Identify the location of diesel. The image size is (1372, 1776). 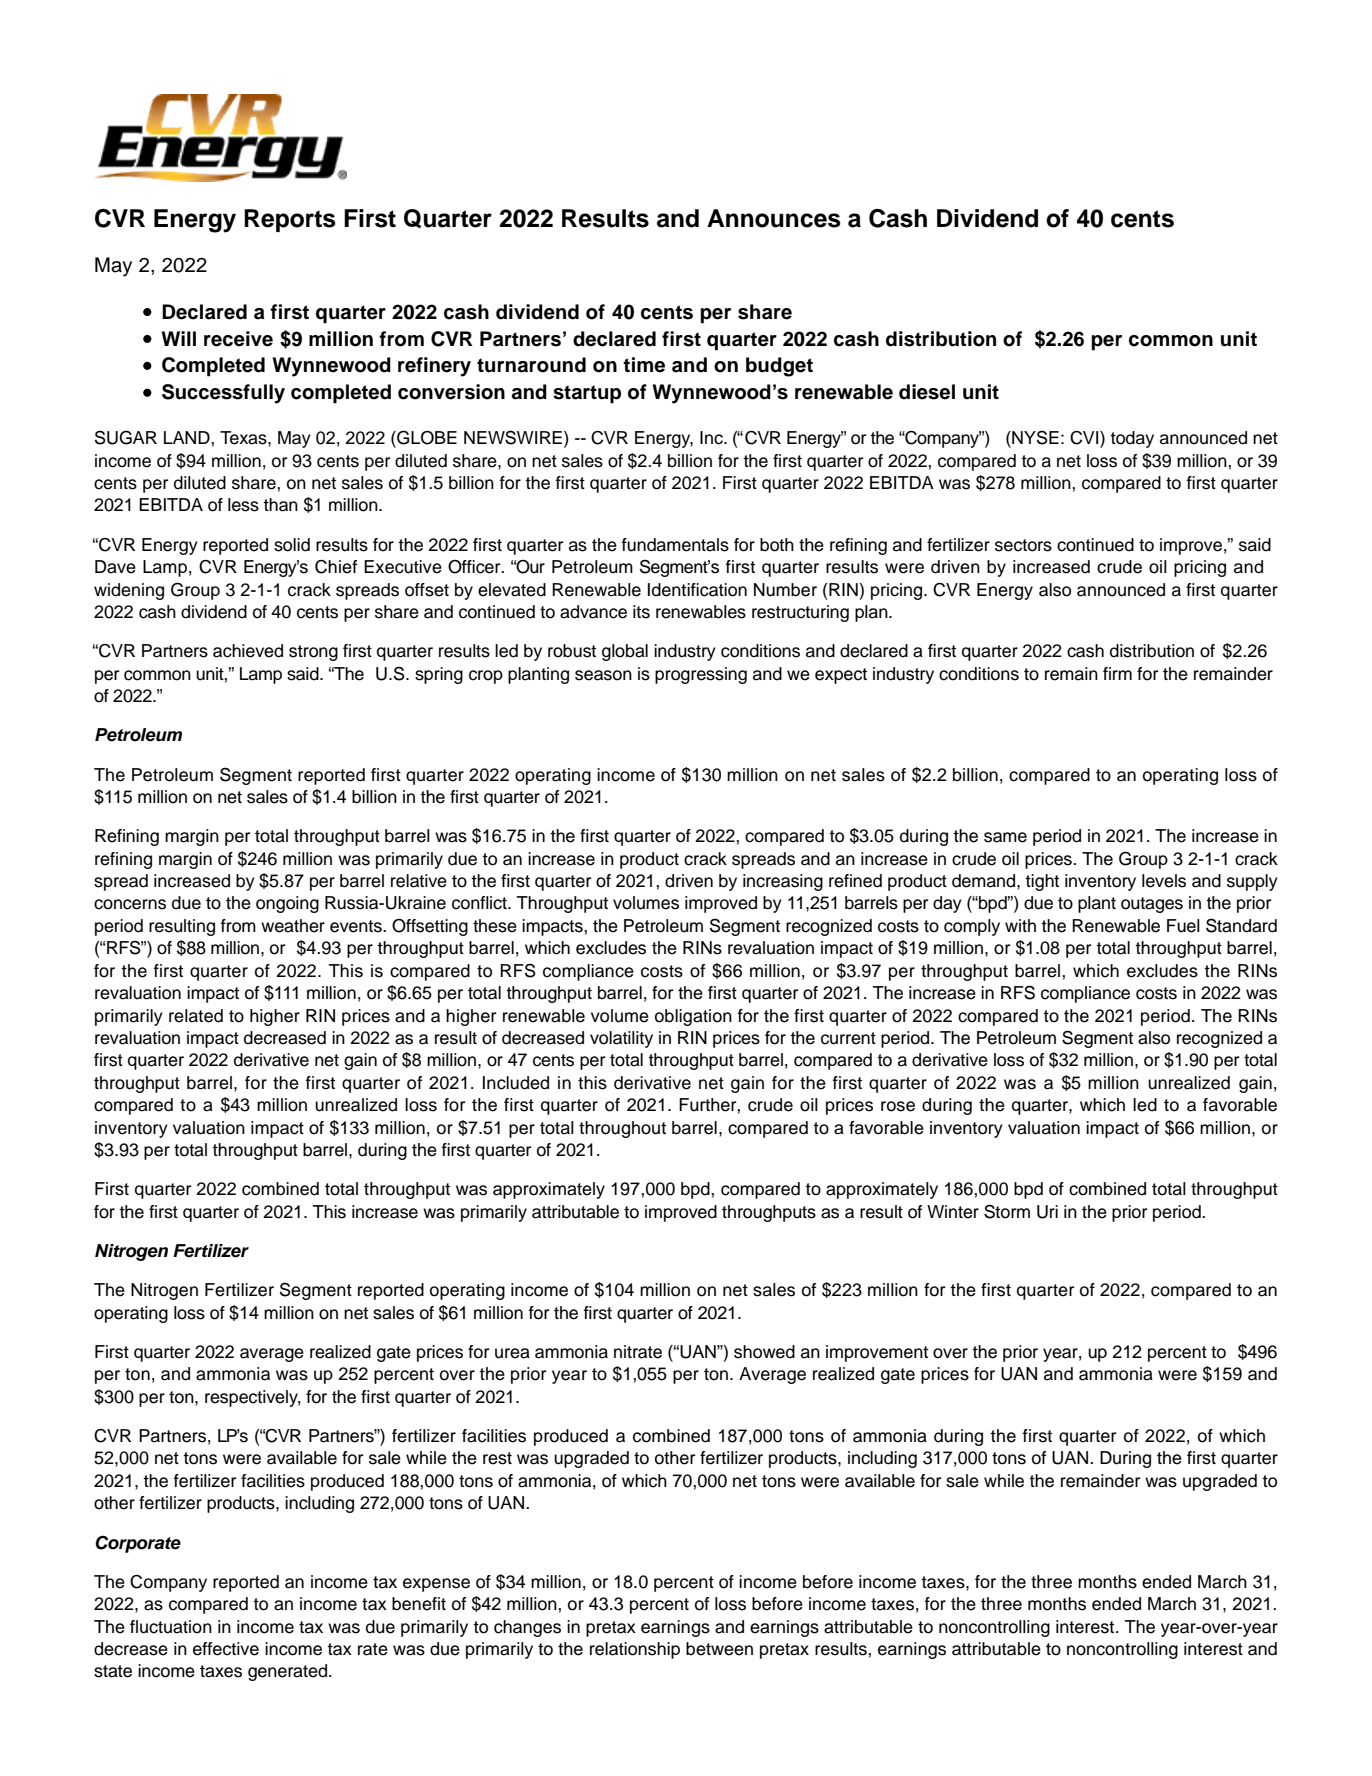
(927, 392).
